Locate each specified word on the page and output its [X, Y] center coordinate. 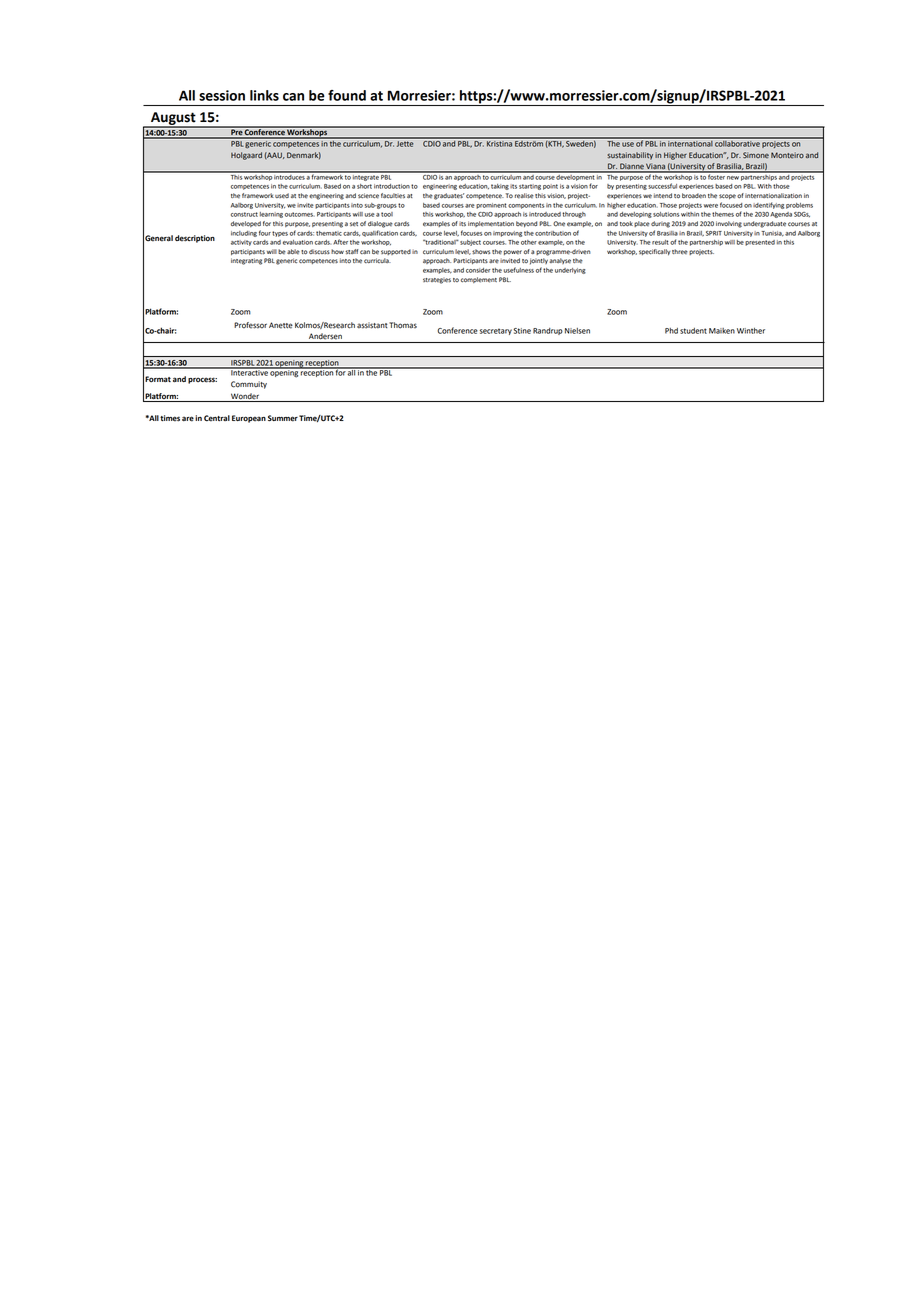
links [264, 95]
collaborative [737, 142]
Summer [283, 418]
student [693, 331]
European [249, 419]
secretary [496, 331]
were [711, 206]
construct [244, 214]
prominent [491, 206]
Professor [250, 325]
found [347, 95]
